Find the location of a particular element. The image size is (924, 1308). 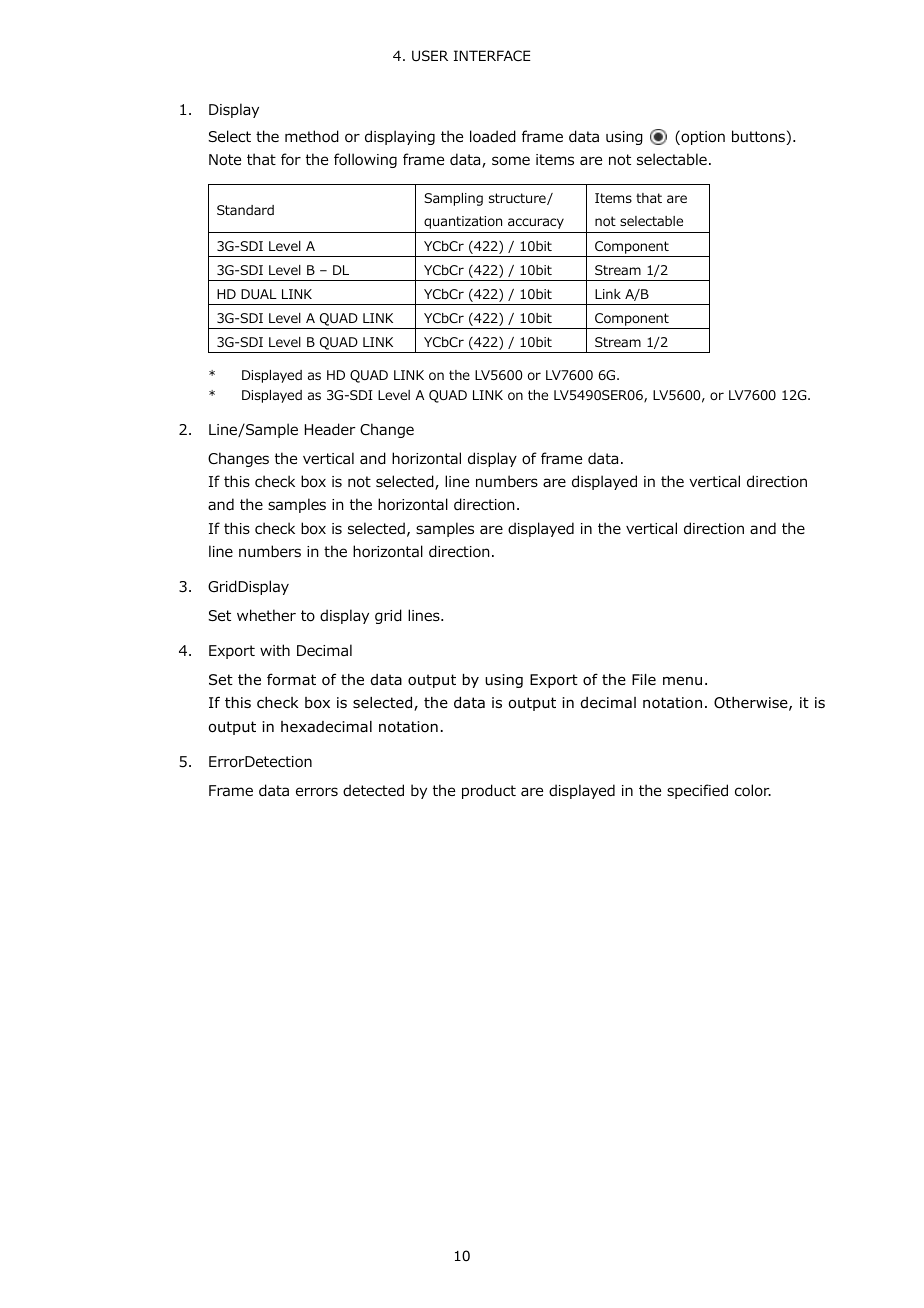

method is located at coordinates (312, 136).
